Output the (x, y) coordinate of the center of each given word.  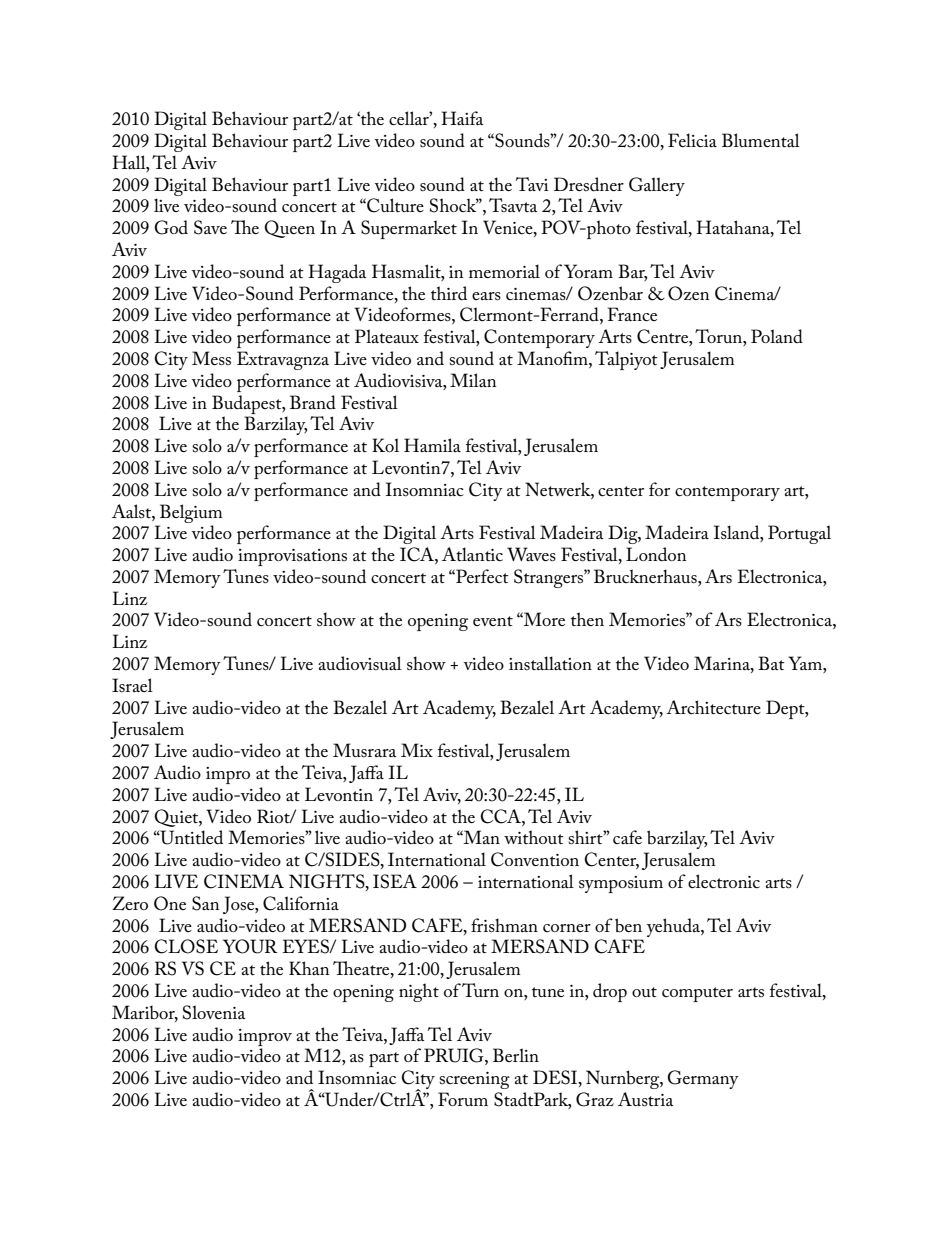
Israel (132, 685)
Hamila (432, 445)
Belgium (191, 513)
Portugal (799, 534)
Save (210, 227)
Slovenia (214, 1012)
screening (474, 1080)
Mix (417, 750)
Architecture (713, 707)
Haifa (462, 118)
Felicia (692, 140)
